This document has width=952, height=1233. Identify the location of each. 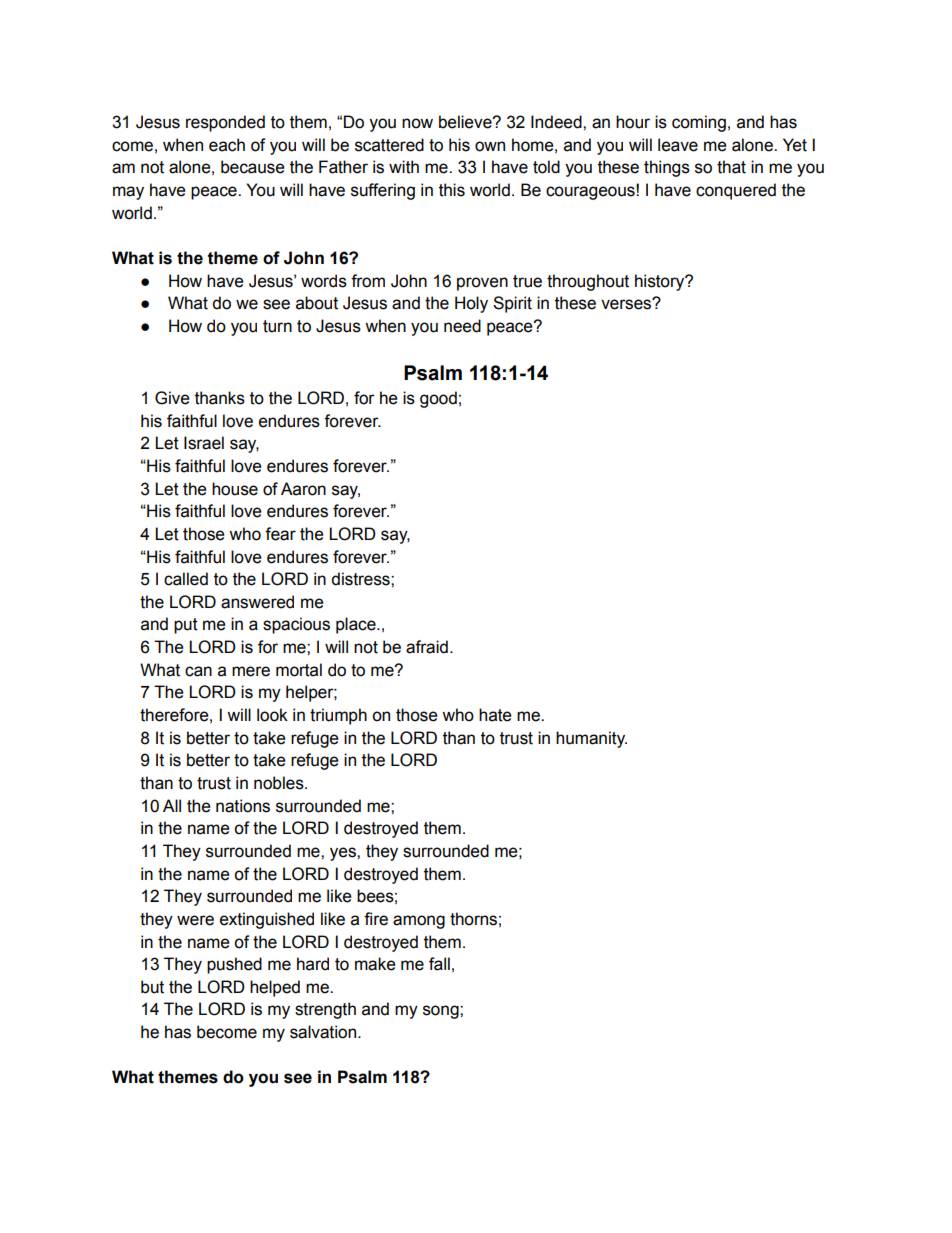
(227, 145).
